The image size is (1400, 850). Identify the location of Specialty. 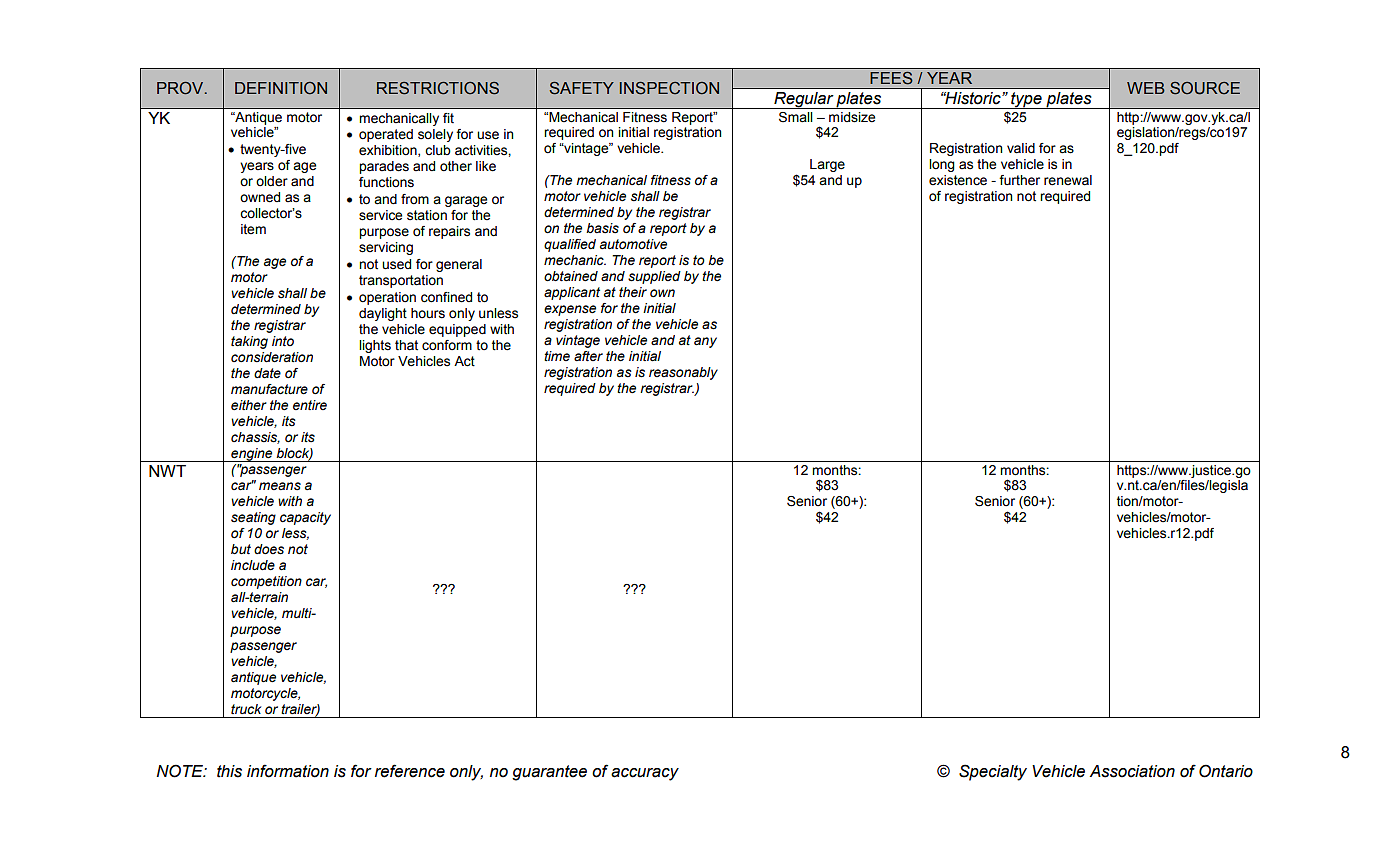
(993, 772).
